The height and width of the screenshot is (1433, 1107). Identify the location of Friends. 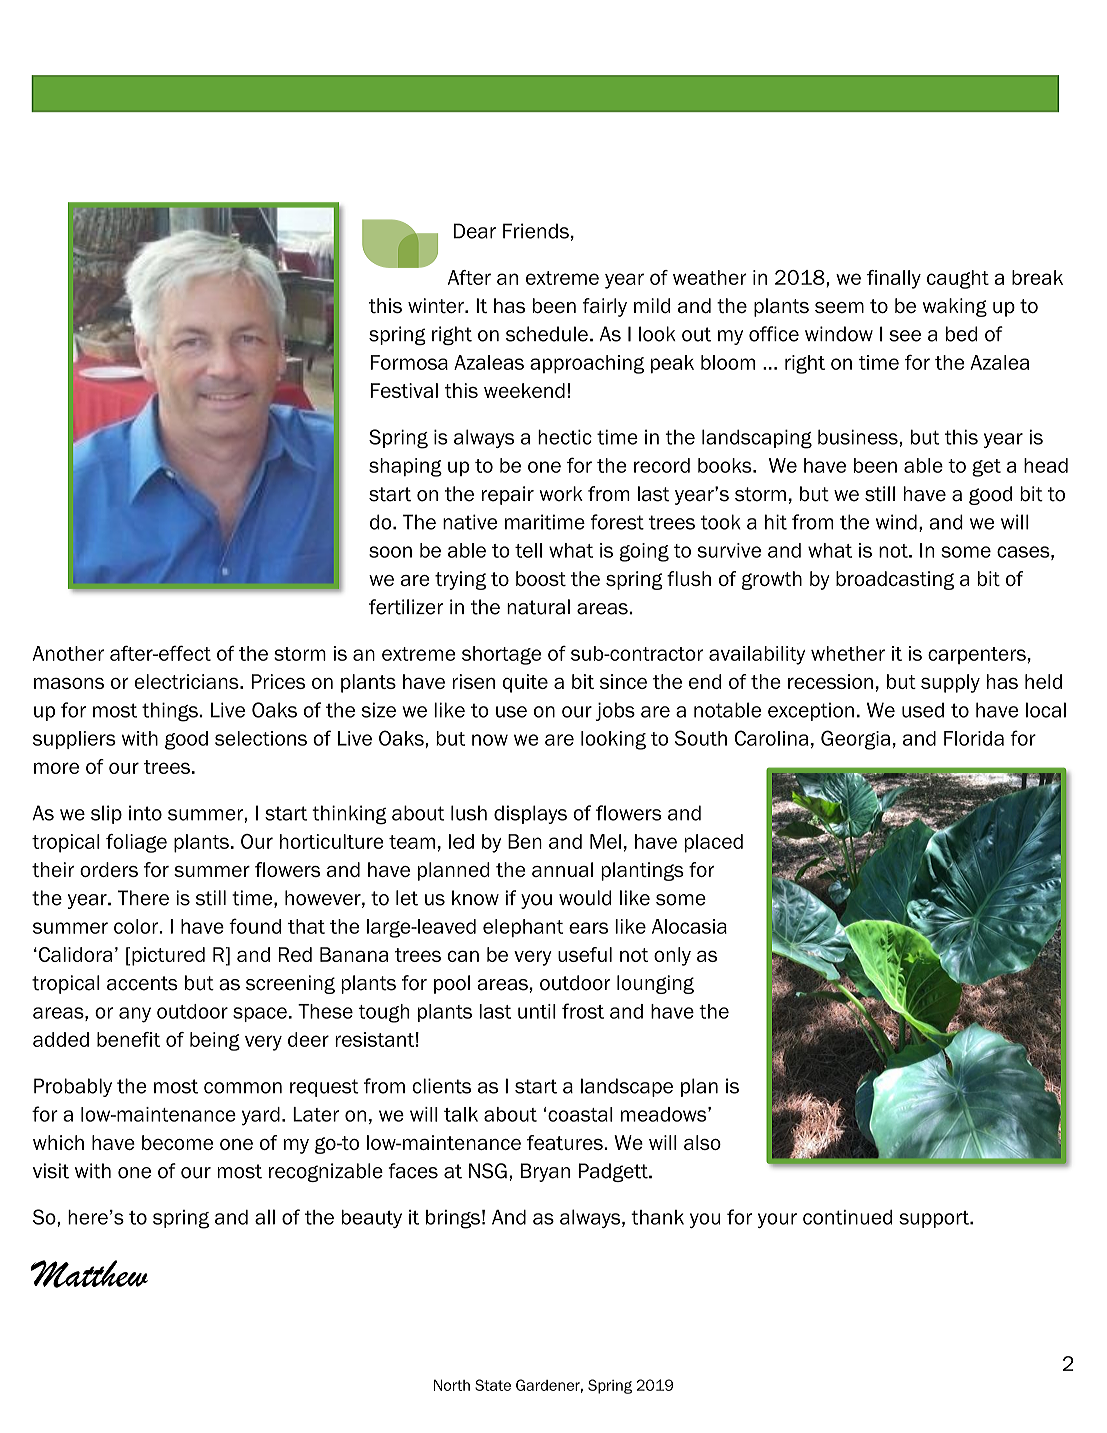
(536, 231).
